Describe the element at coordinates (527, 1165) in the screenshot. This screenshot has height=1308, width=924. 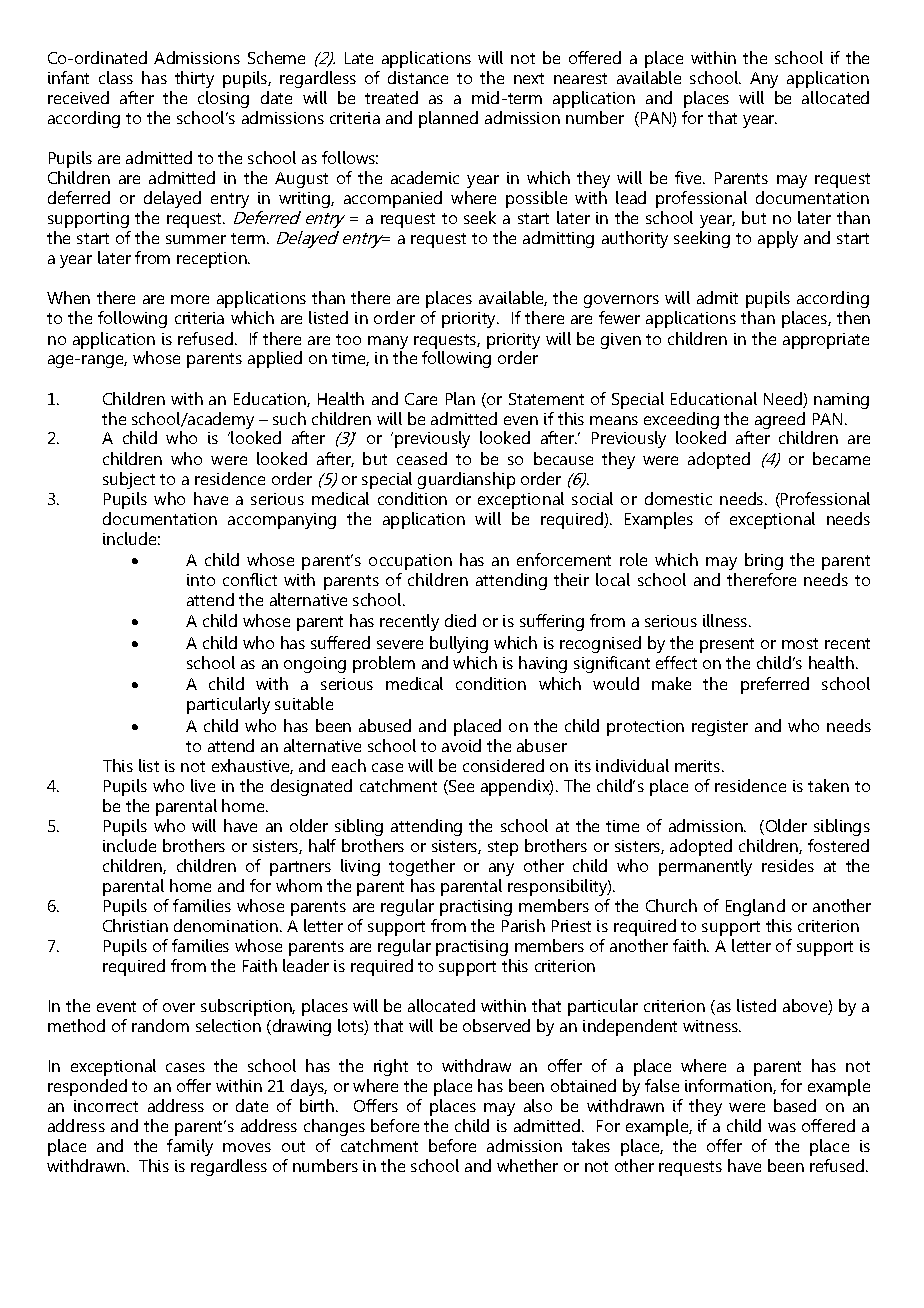
I see `whether` at that location.
